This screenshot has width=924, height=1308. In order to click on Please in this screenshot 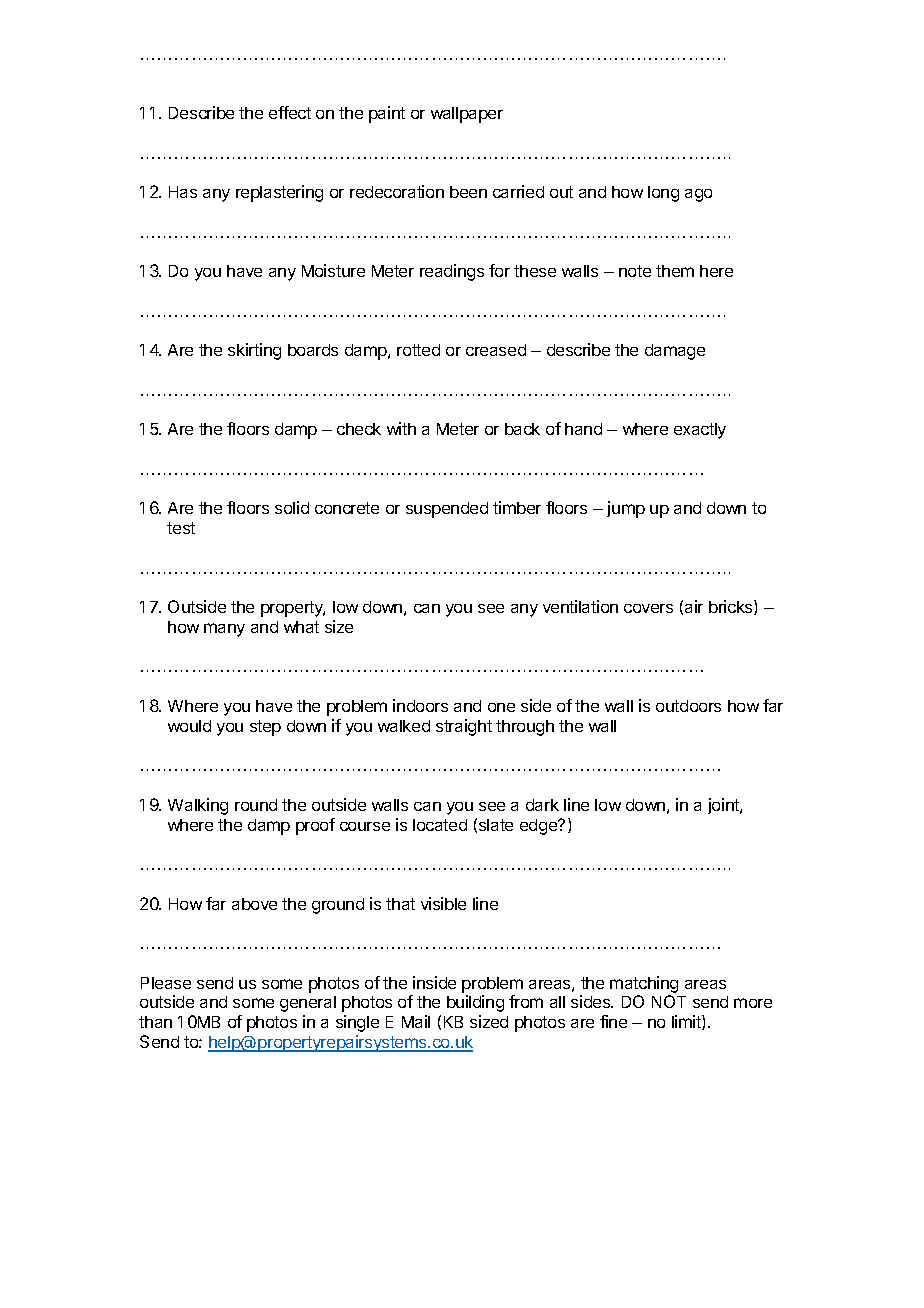, I will do `click(166, 983)`.
